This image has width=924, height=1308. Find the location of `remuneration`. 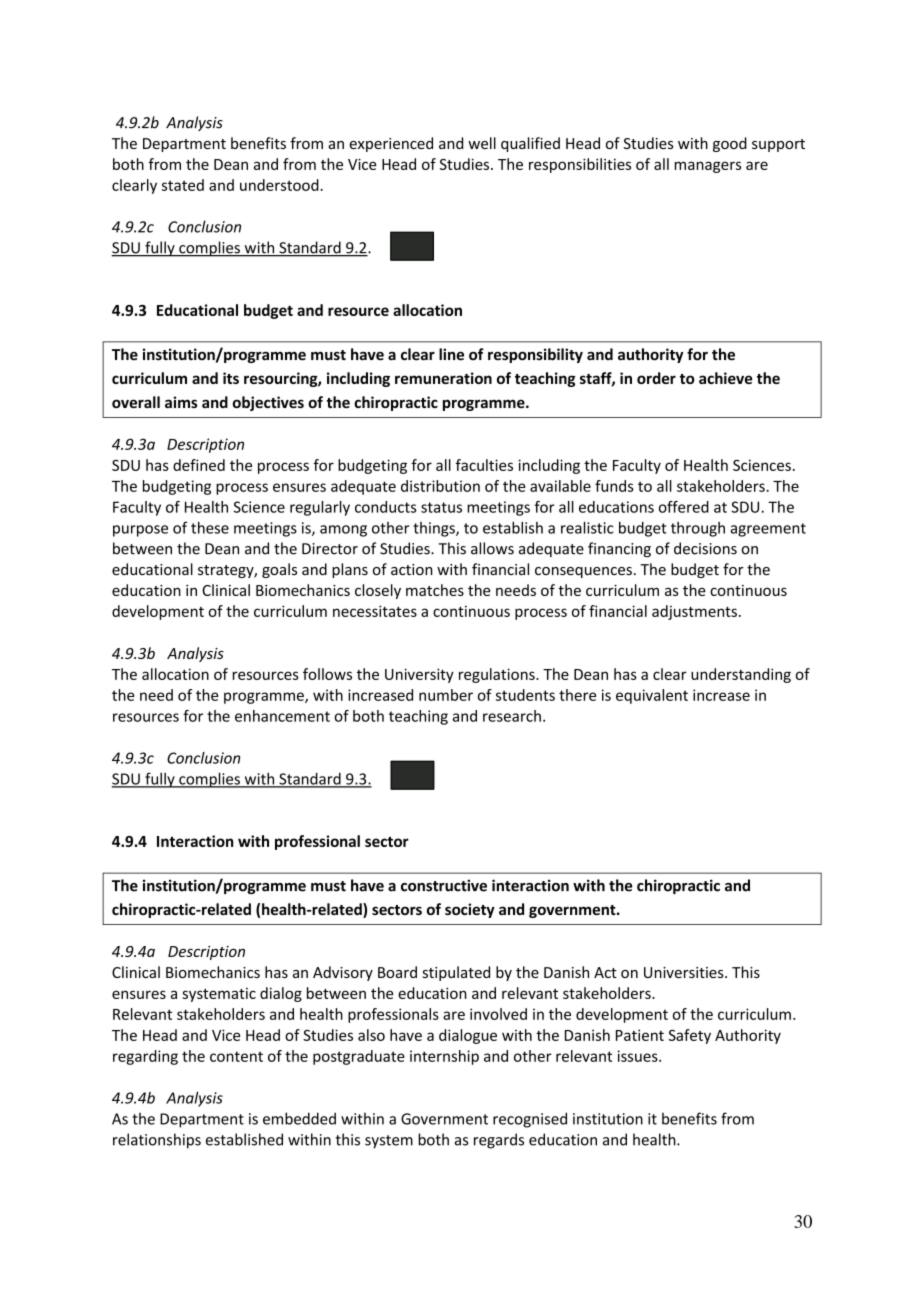

remuneration is located at coordinates (443, 378).
